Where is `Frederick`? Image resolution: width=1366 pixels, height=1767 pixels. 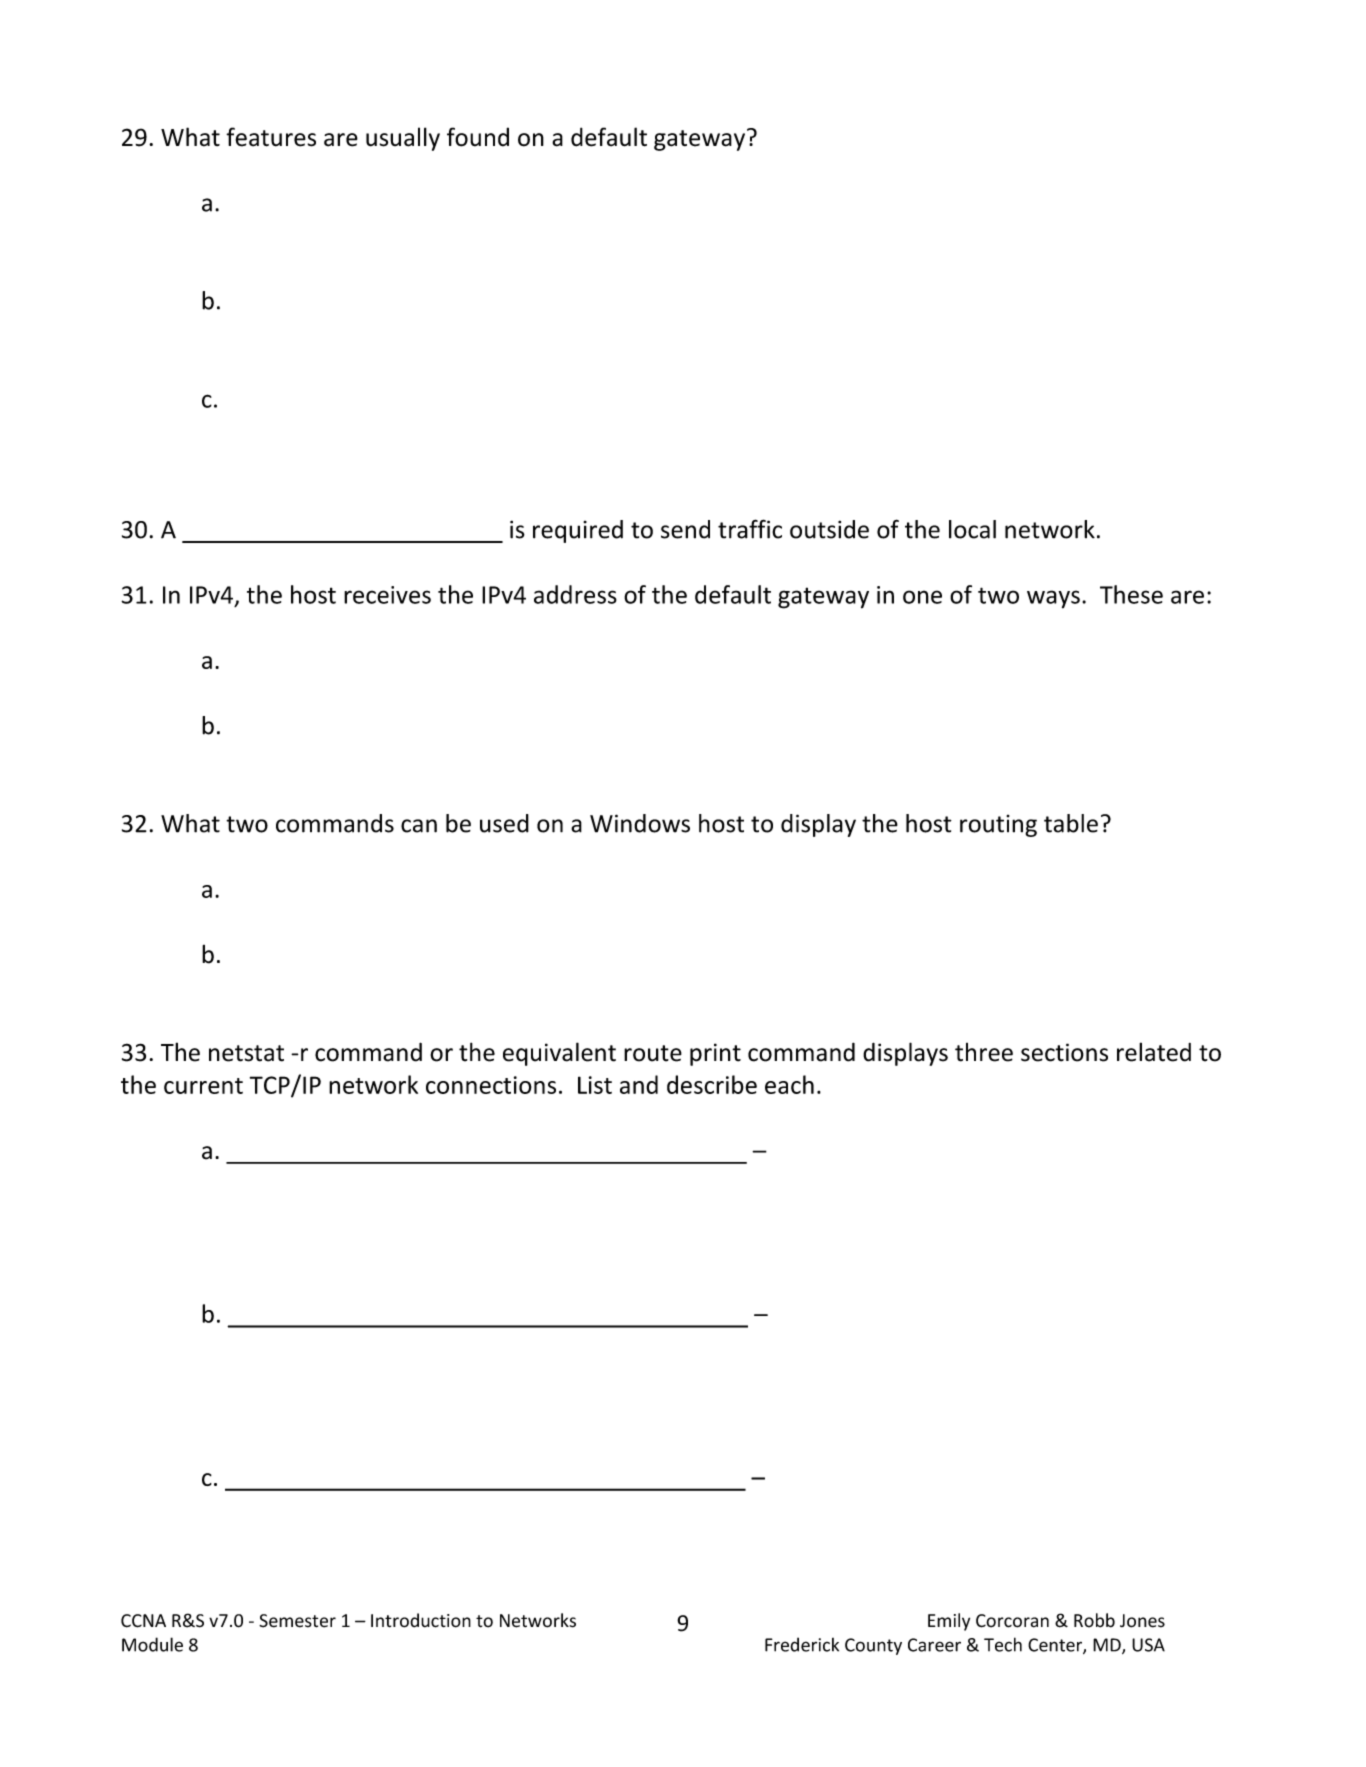 Frederick is located at coordinates (802, 1644).
